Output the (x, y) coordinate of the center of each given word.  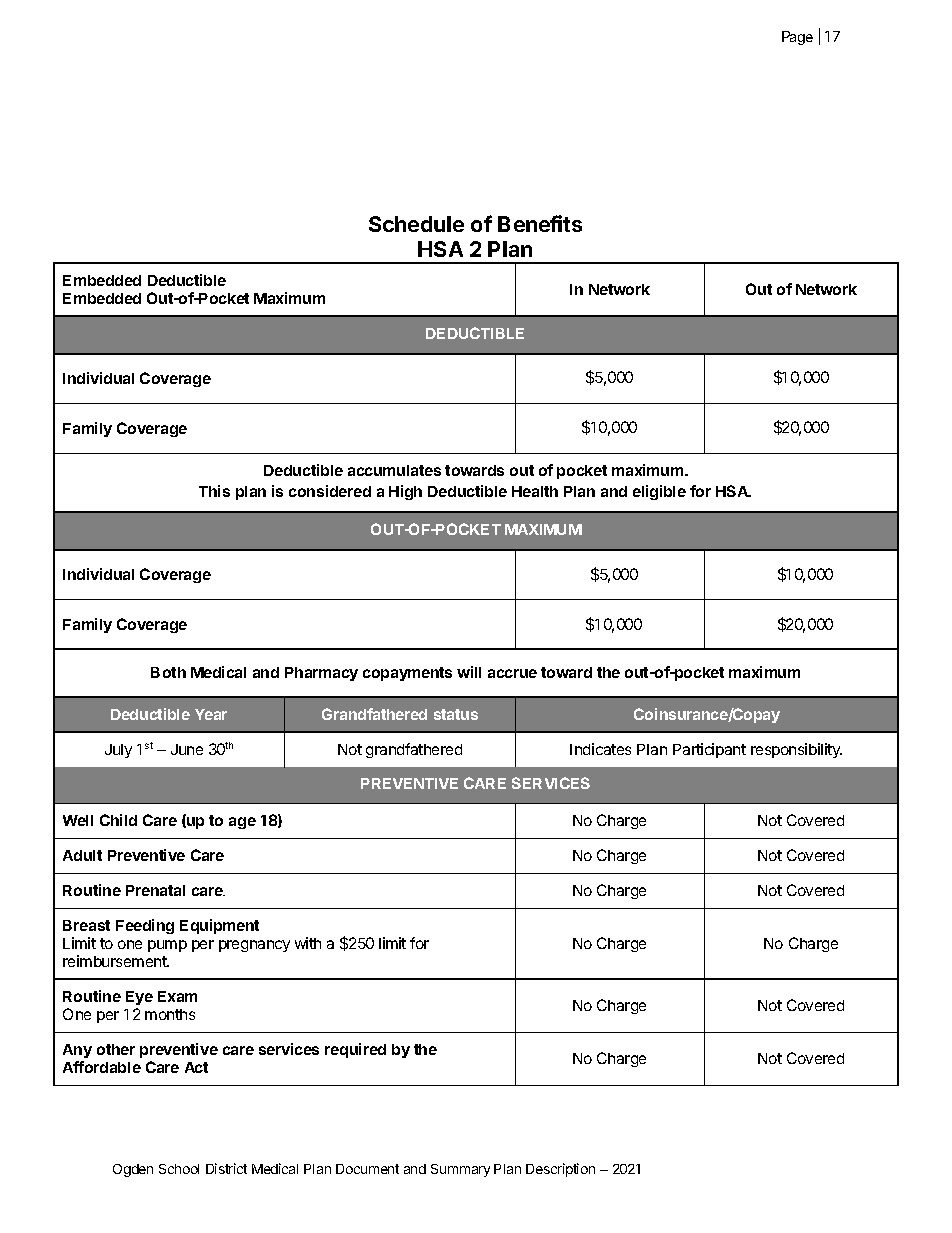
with (308, 943)
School (179, 1169)
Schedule (416, 224)
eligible (659, 492)
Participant (709, 750)
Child (118, 820)
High (405, 492)
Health (535, 491)
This (214, 491)
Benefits (540, 223)
